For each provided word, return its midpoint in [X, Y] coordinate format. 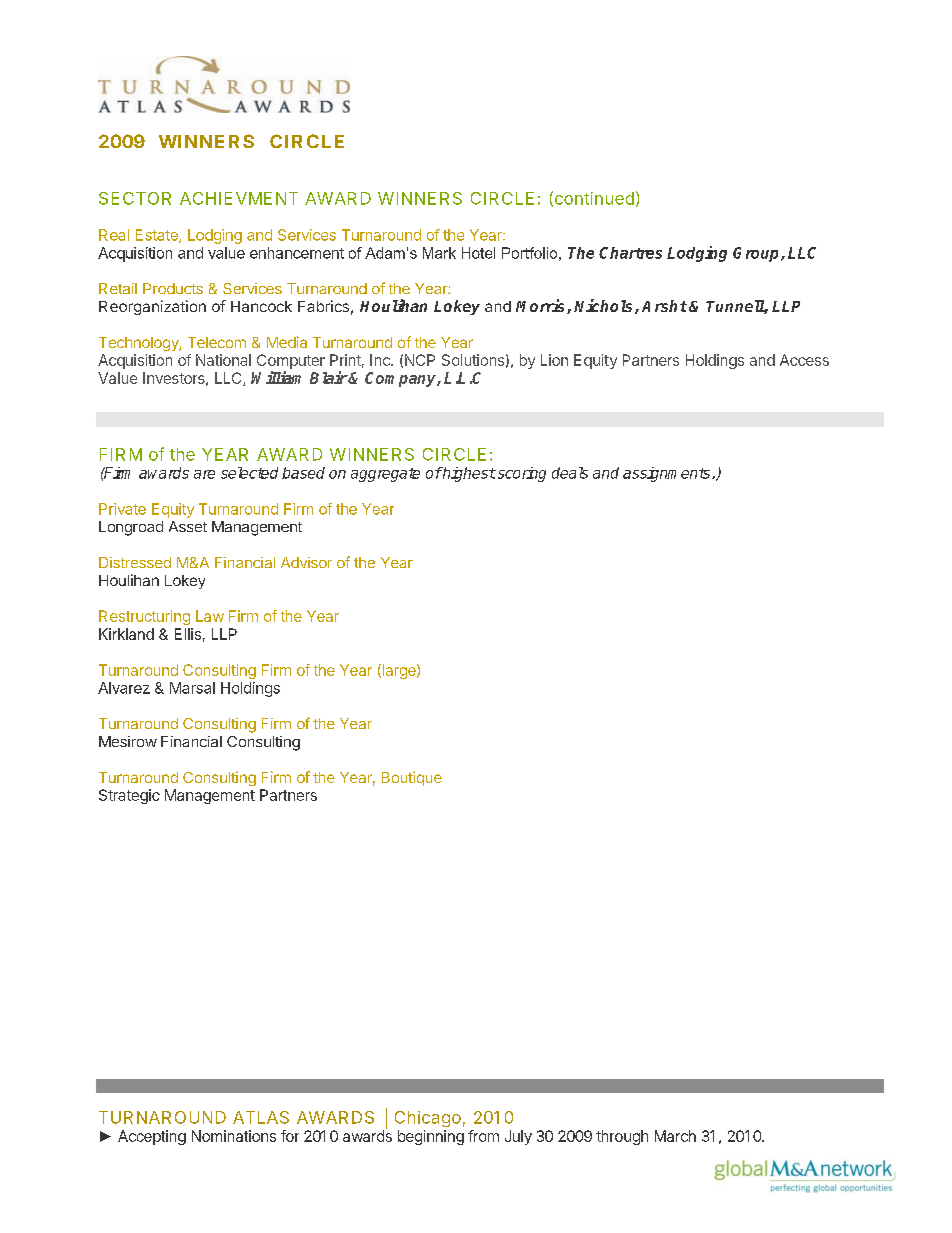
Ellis [188, 634]
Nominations [234, 1136]
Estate [158, 236]
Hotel [478, 253]
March [675, 1136]
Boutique [412, 778]
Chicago [428, 1119]
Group [757, 254]
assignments [668, 474]
